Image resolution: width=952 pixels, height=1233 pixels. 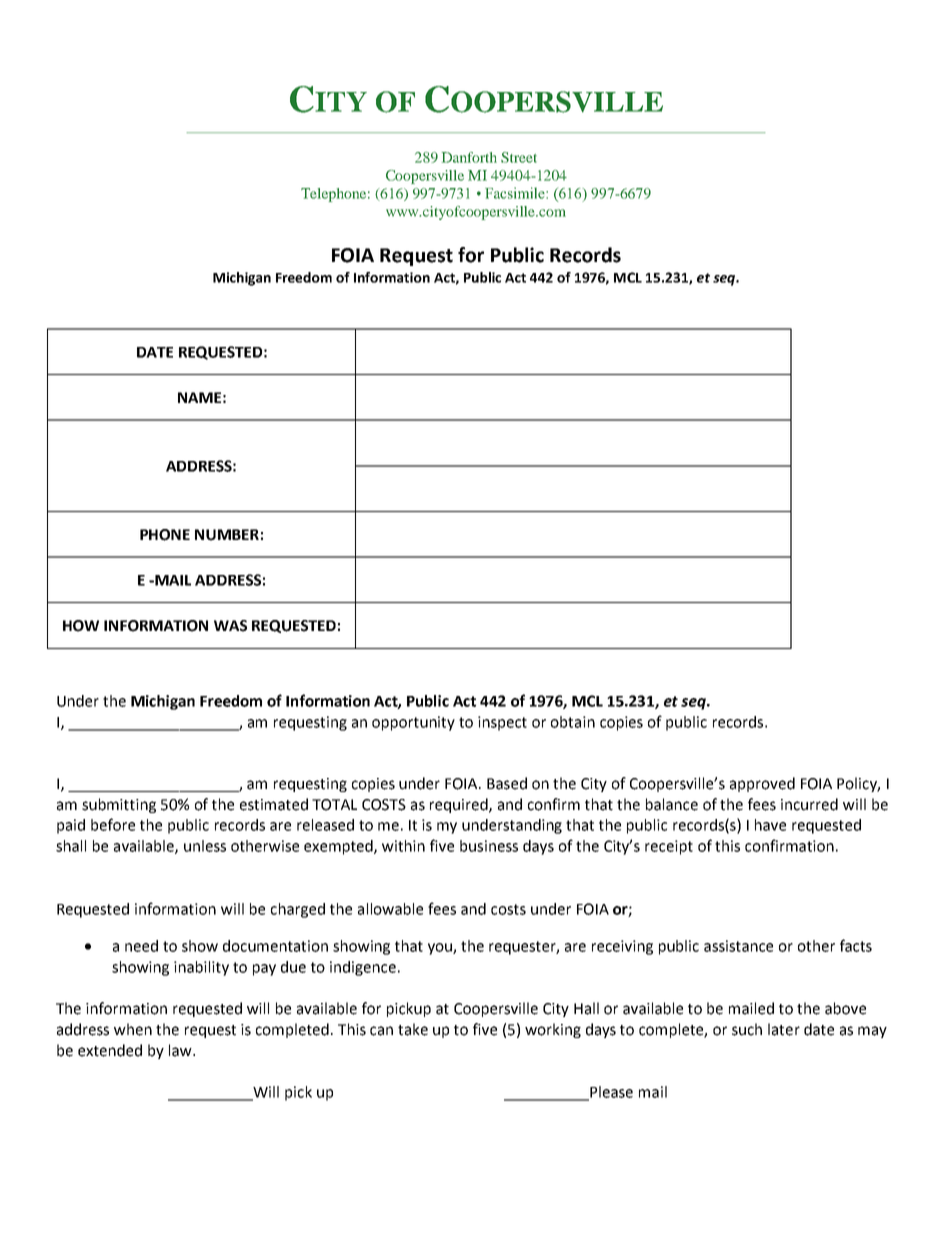 What do you see at coordinates (227, 535) in the page?
I see `NUMBER` at bounding box center [227, 535].
